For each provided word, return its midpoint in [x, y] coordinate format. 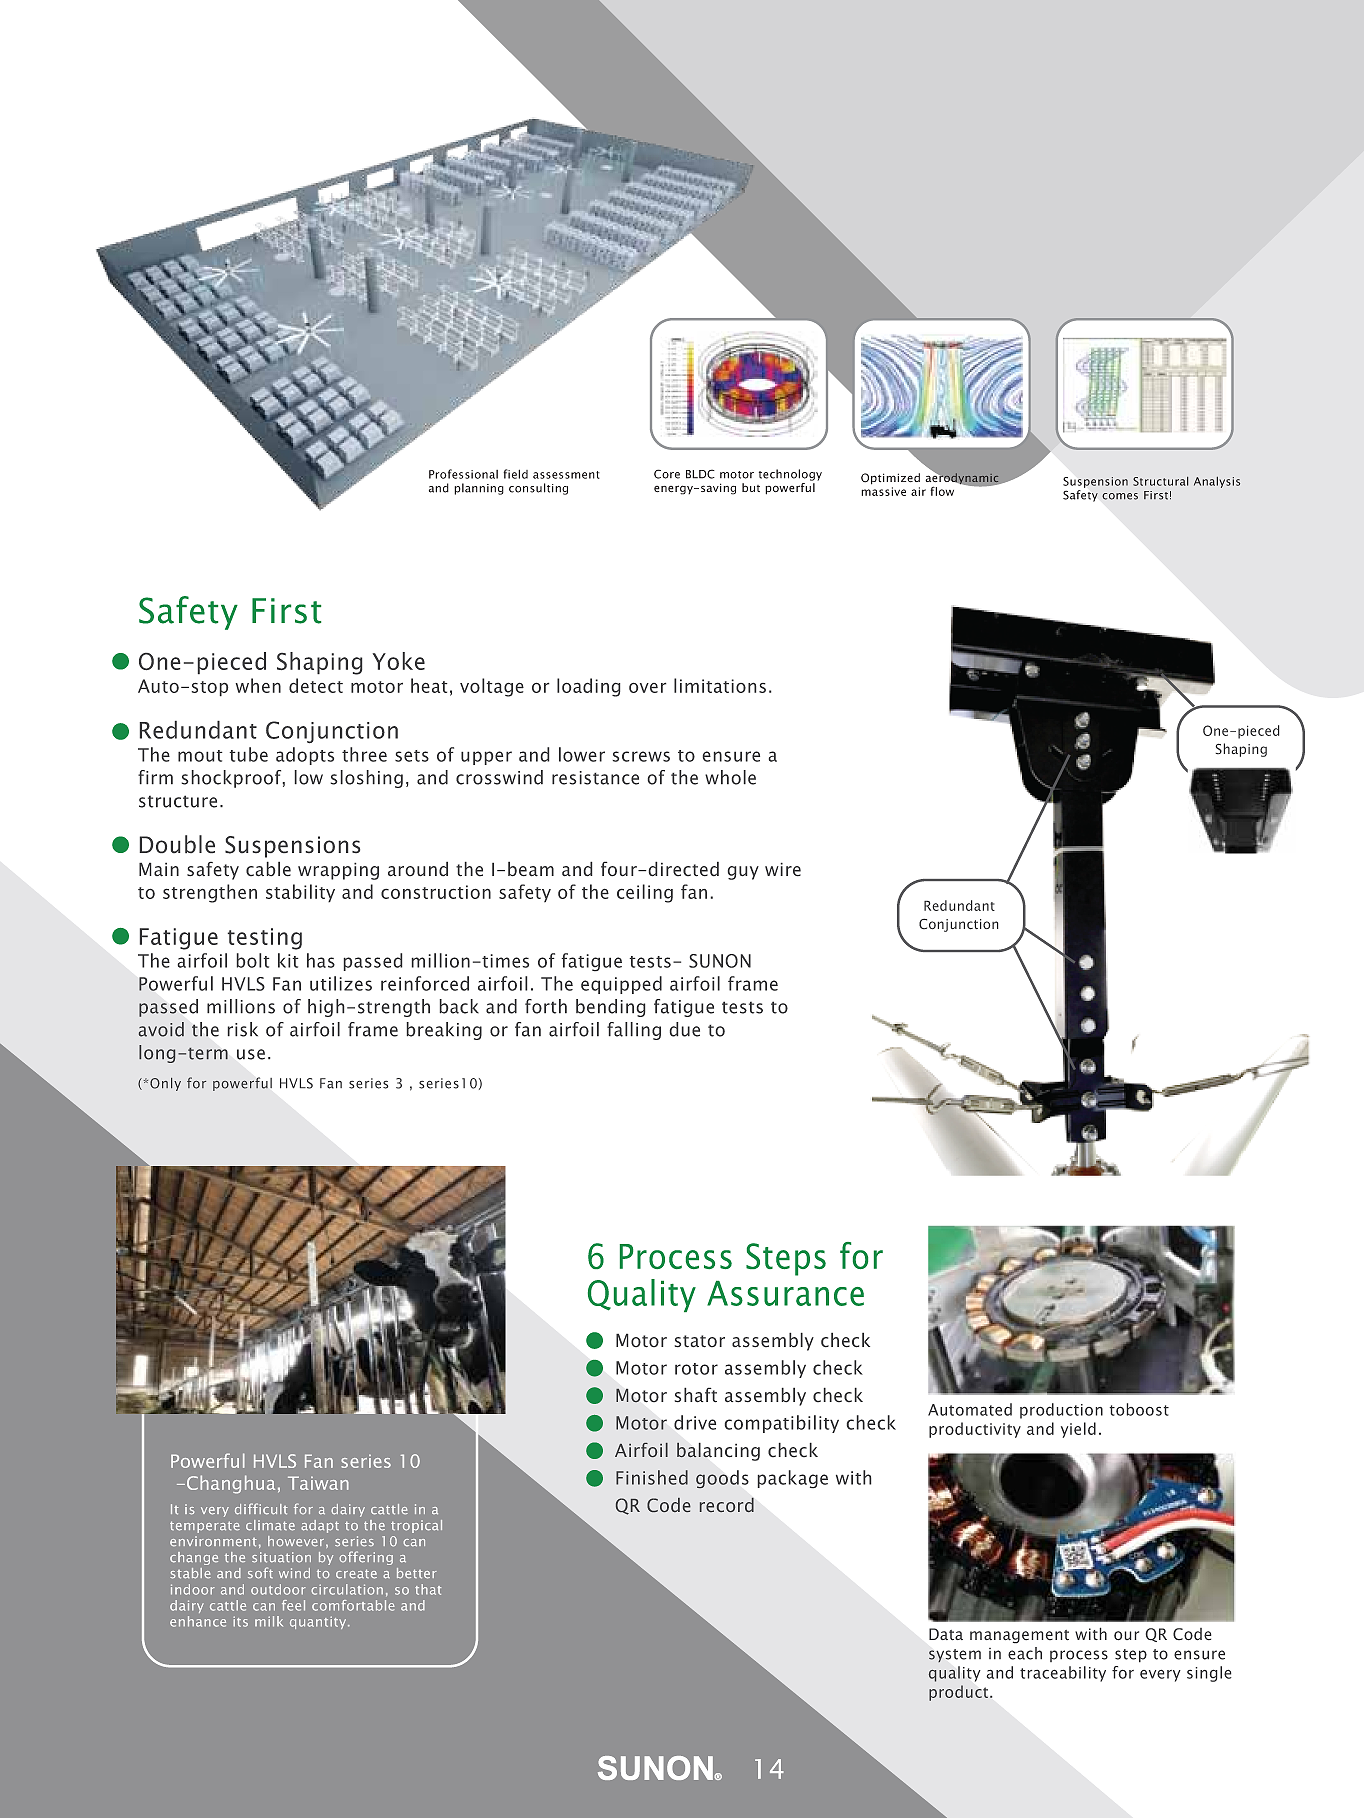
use [251, 1054]
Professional [463, 474]
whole [730, 777]
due [685, 1029]
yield [1078, 1430]
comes [1120, 496]
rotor [696, 1369]
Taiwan [318, 1483]
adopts [305, 756]
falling [634, 1031]
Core [667, 474]
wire [783, 869]
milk [269, 1621]
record [727, 1505]
